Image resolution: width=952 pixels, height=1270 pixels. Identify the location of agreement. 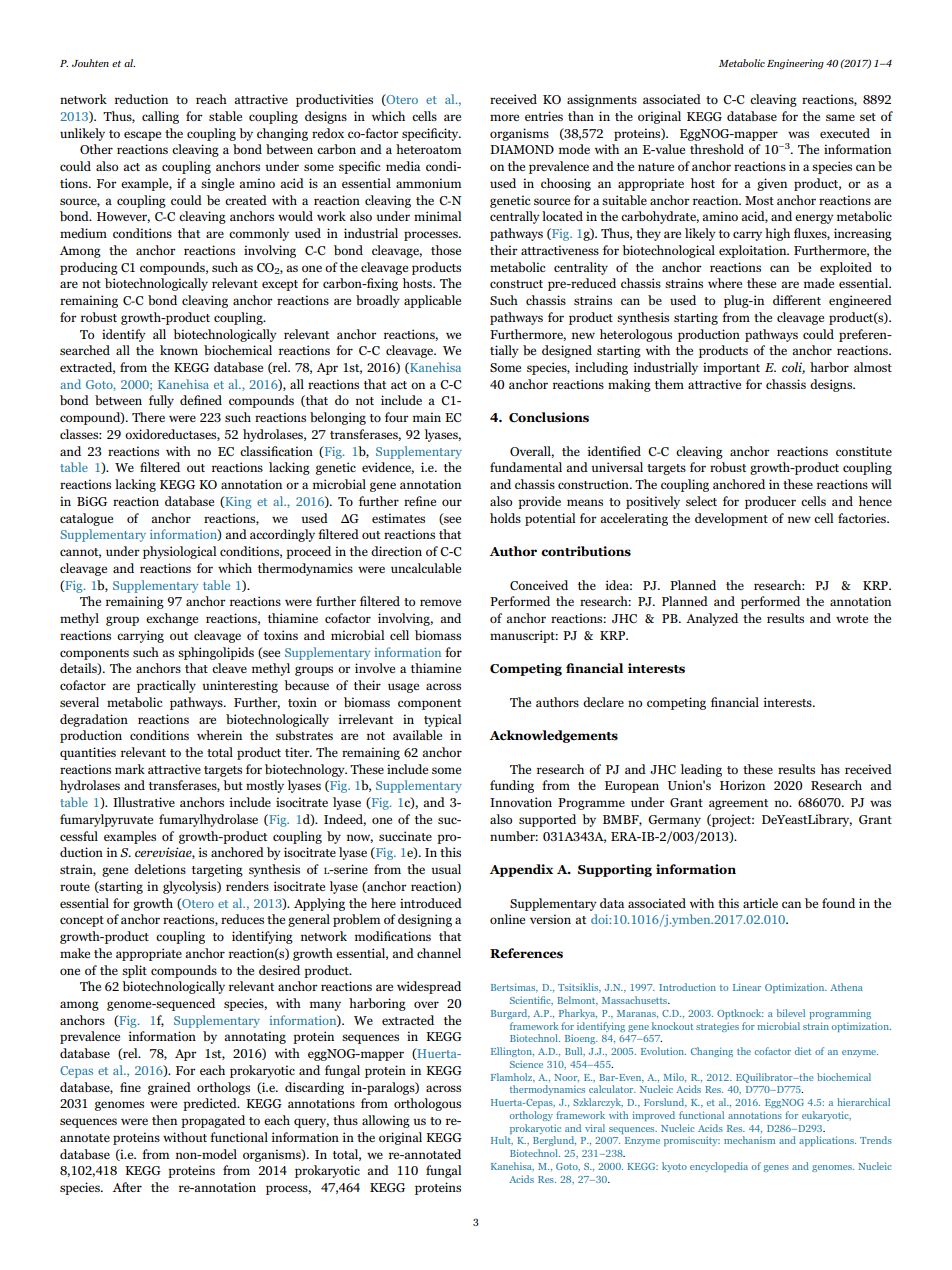
(738, 804).
